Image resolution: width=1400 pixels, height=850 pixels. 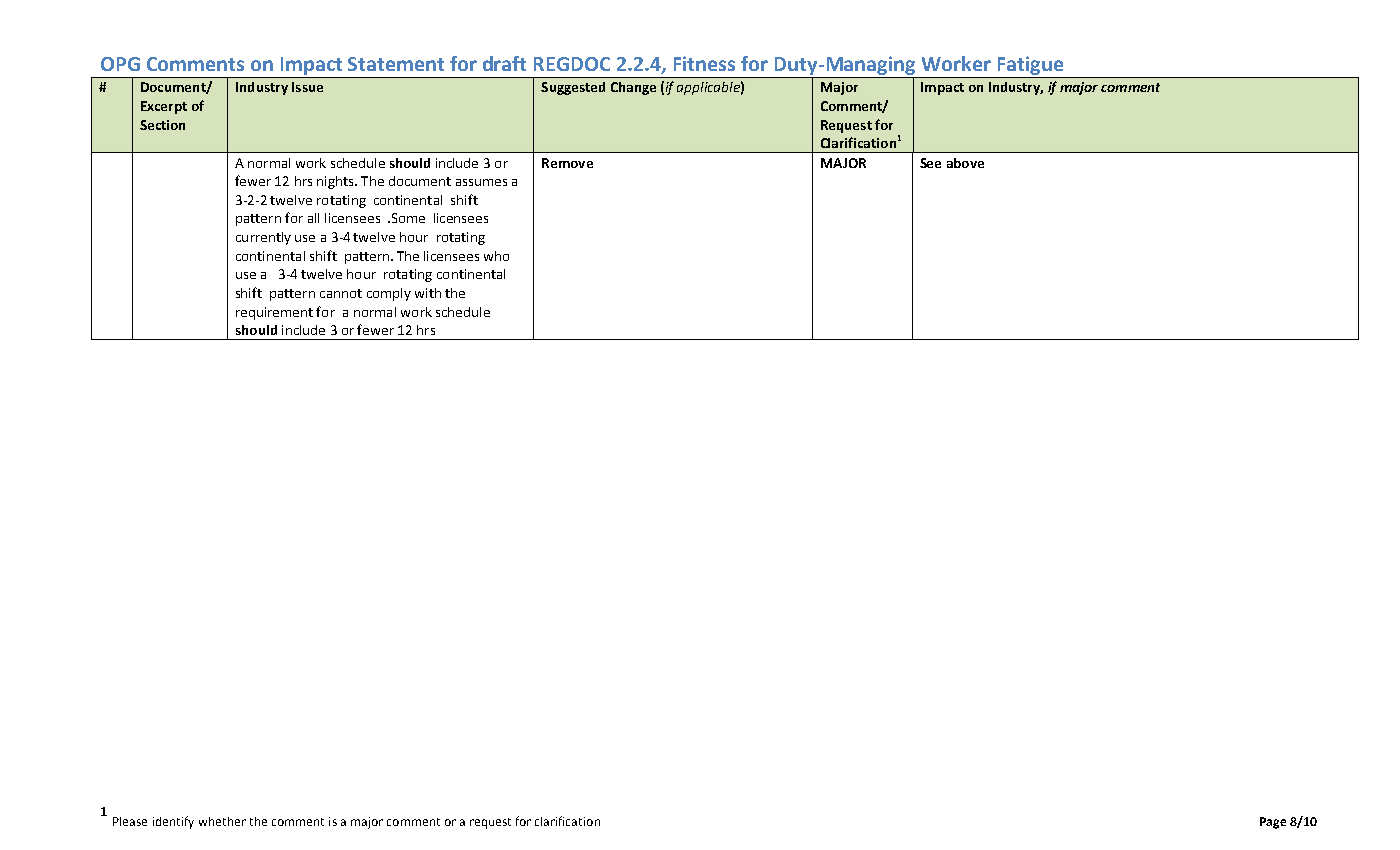 I want to click on Issue, so click(x=307, y=87).
